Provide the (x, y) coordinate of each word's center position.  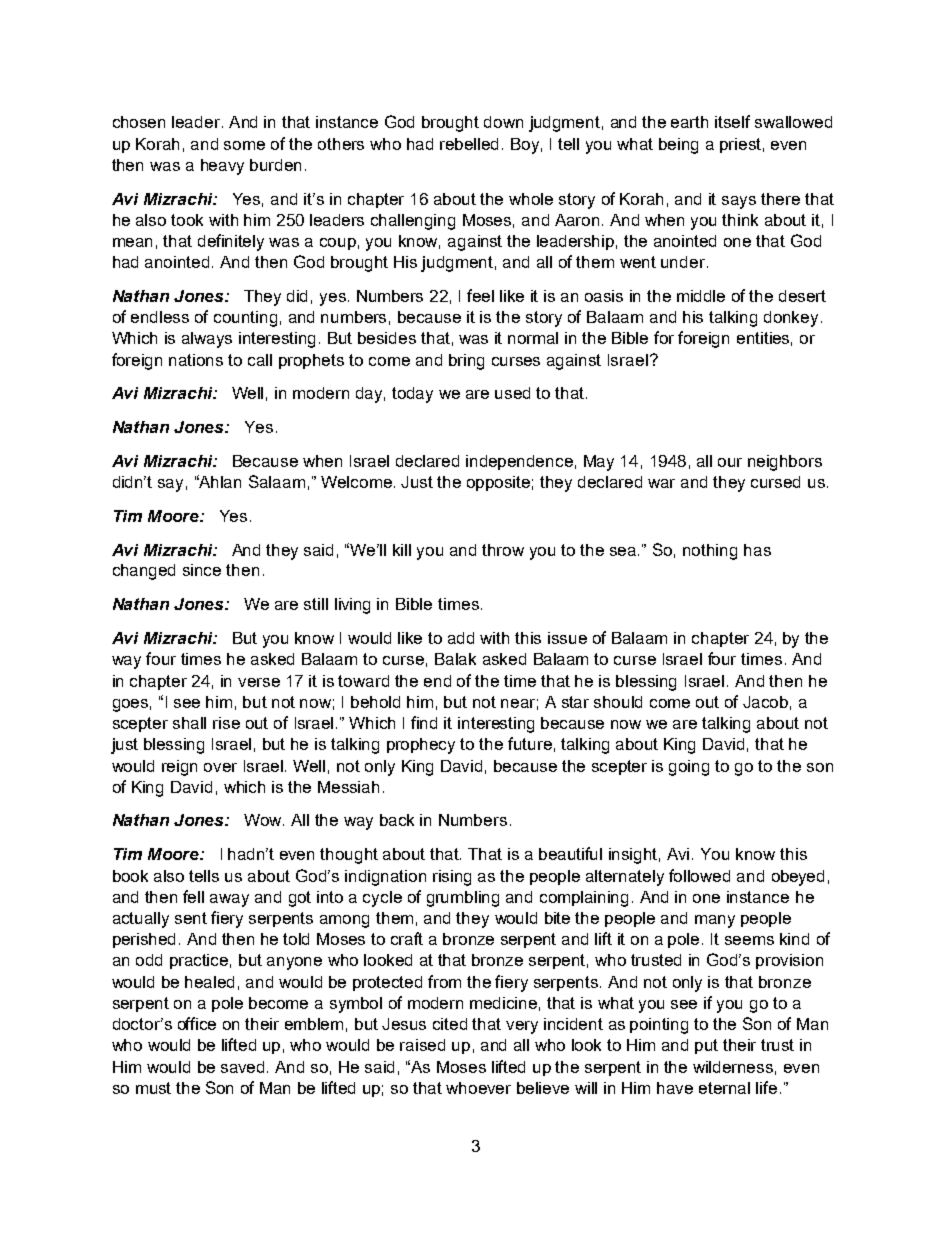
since (202, 570)
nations (196, 360)
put (706, 1046)
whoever (478, 1088)
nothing (710, 552)
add (461, 638)
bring (466, 362)
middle (701, 296)
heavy (222, 167)
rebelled (469, 144)
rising (452, 878)
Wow (264, 820)
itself (732, 121)
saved (244, 1067)
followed (699, 875)
